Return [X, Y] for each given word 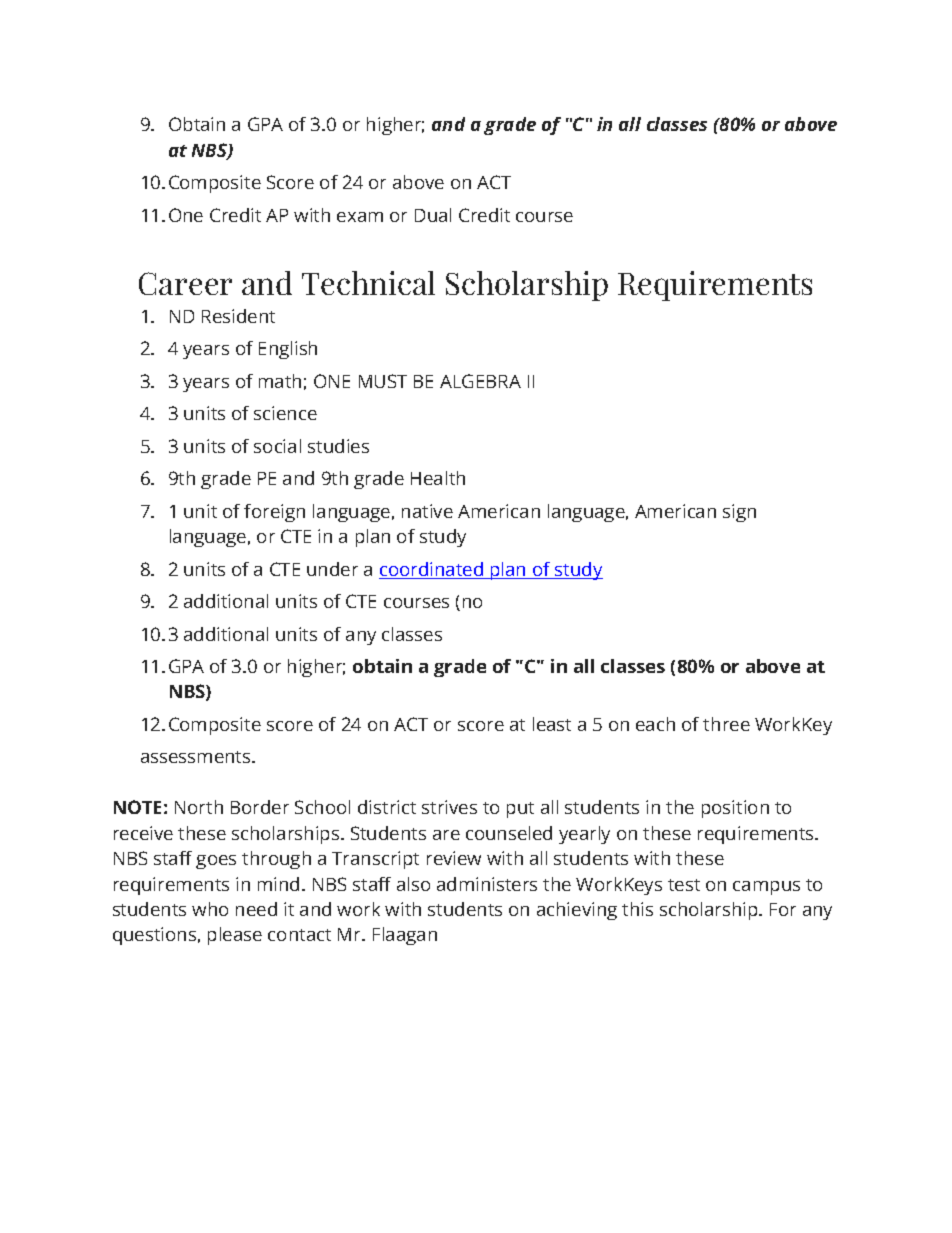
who [210, 909]
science [285, 413]
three [726, 724]
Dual [433, 215]
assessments [197, 757]
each [655, 724]
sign [739, 513]
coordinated [432, 570]
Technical [368, 283]
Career [185, 283]
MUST [383, 381]
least [552, 724]
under [332, 569]
